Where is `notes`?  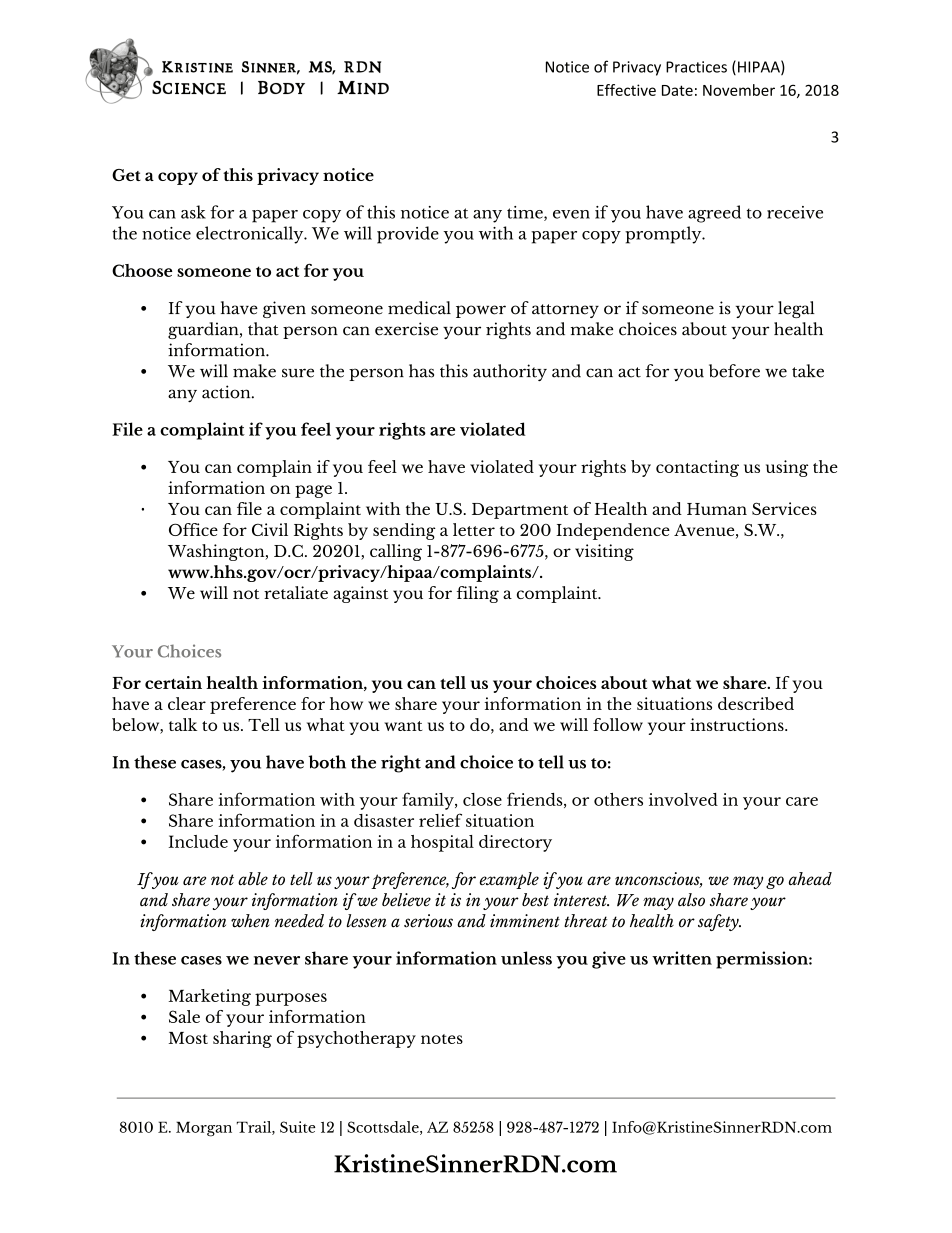 notes is located at coordinates (442, 1039).
